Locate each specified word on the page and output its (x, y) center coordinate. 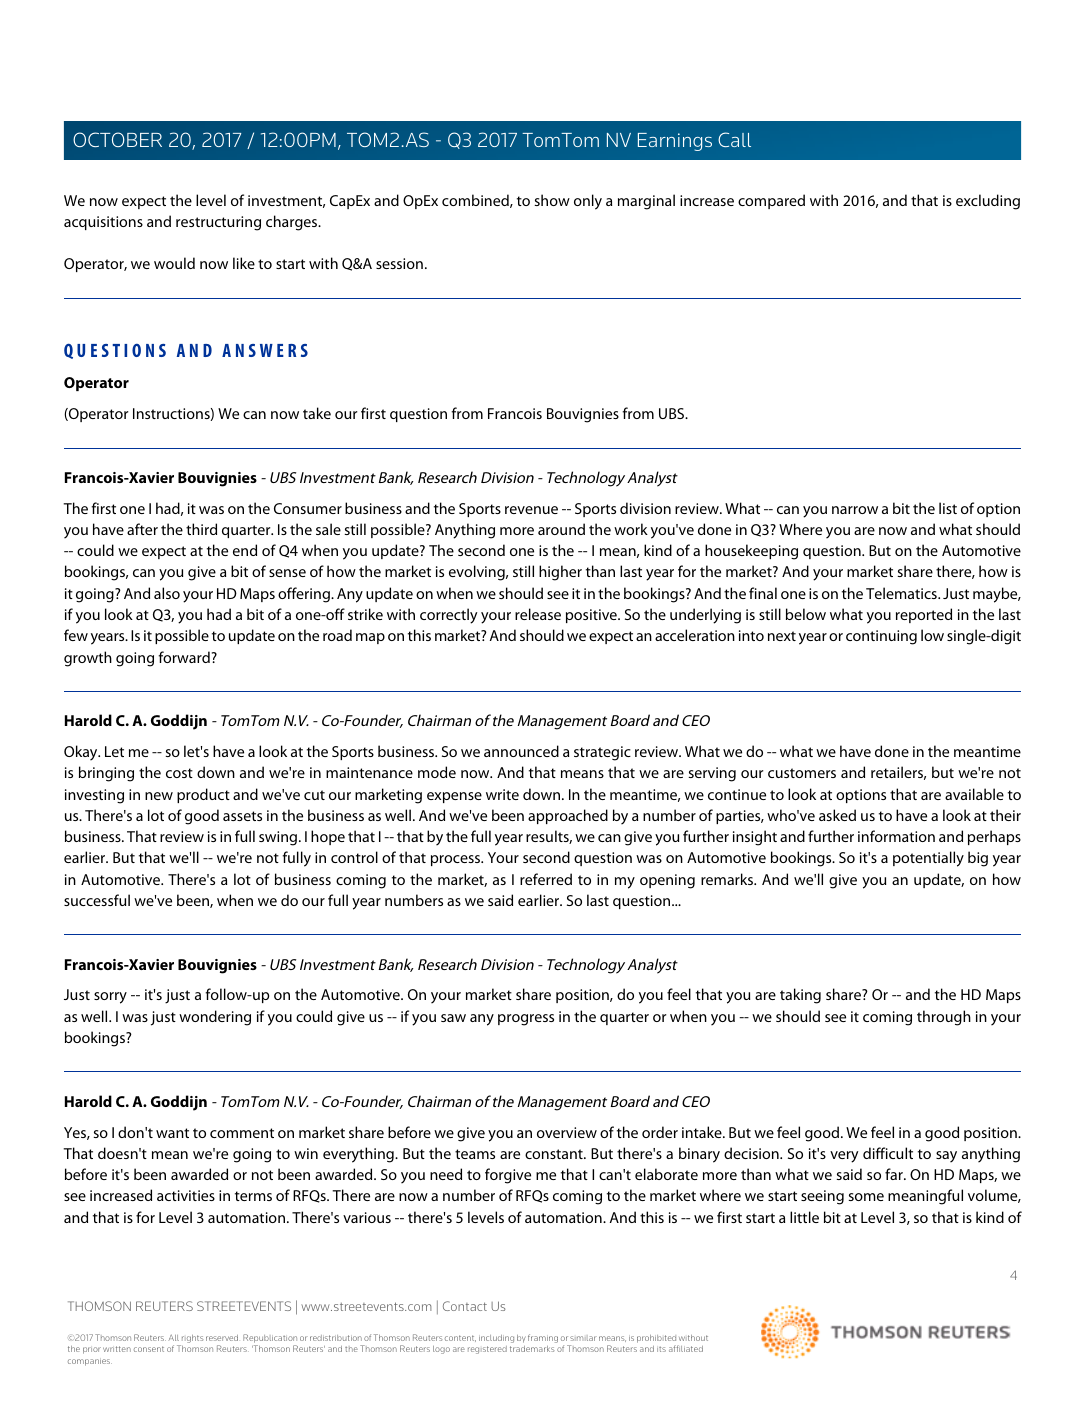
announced (521, 751)
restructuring (218, 223)
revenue (531, 510)
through (944, 1018)
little (804, 1217)
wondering (215, 1018)
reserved (222, 1338)
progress (526, 1020)
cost (179, 773)
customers (802, 773)
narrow (855, 510)
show (552, 200)
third (201, 529)
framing (543, 1338)
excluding (988, 202)
